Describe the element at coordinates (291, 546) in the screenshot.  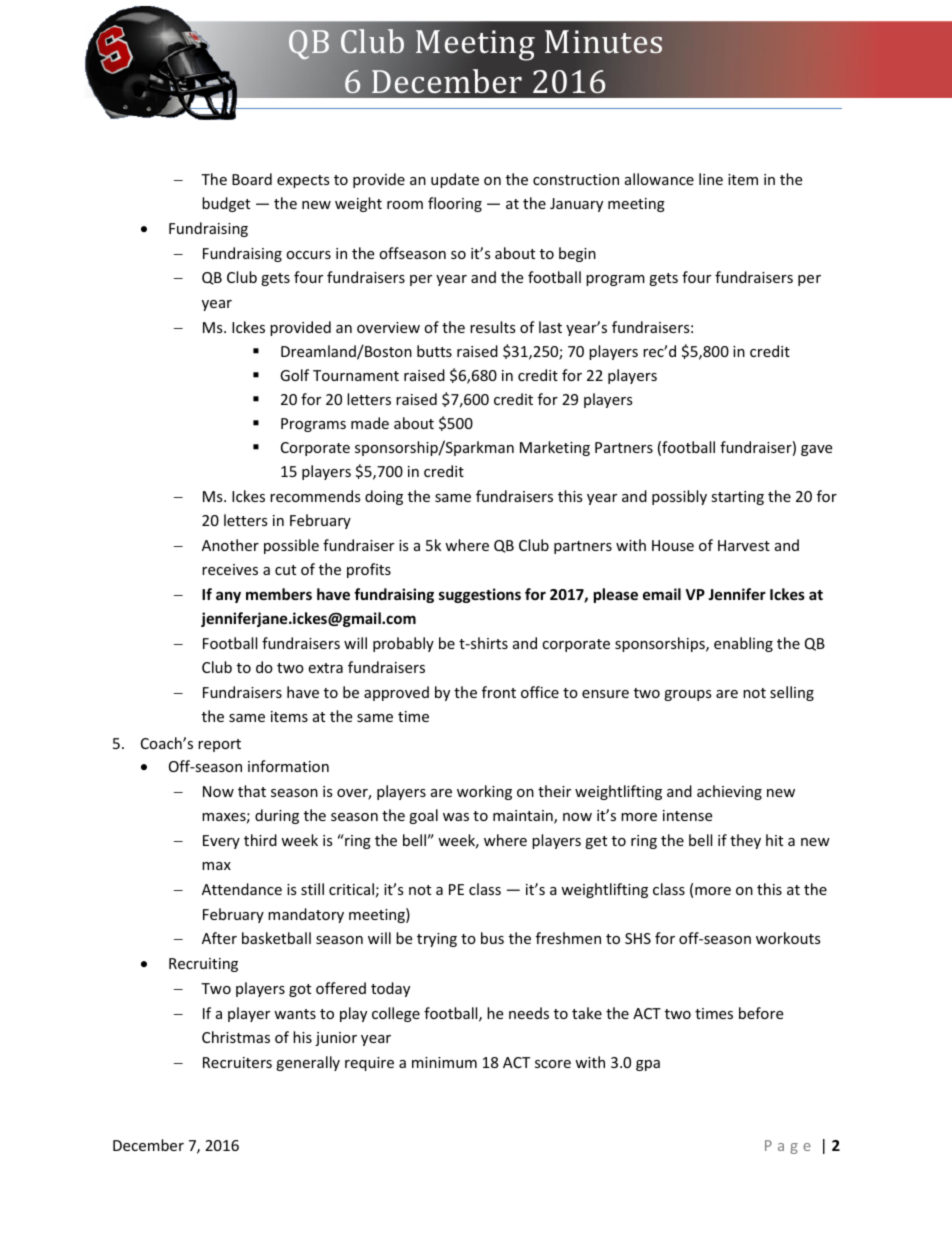
I see `possible` at that location.
